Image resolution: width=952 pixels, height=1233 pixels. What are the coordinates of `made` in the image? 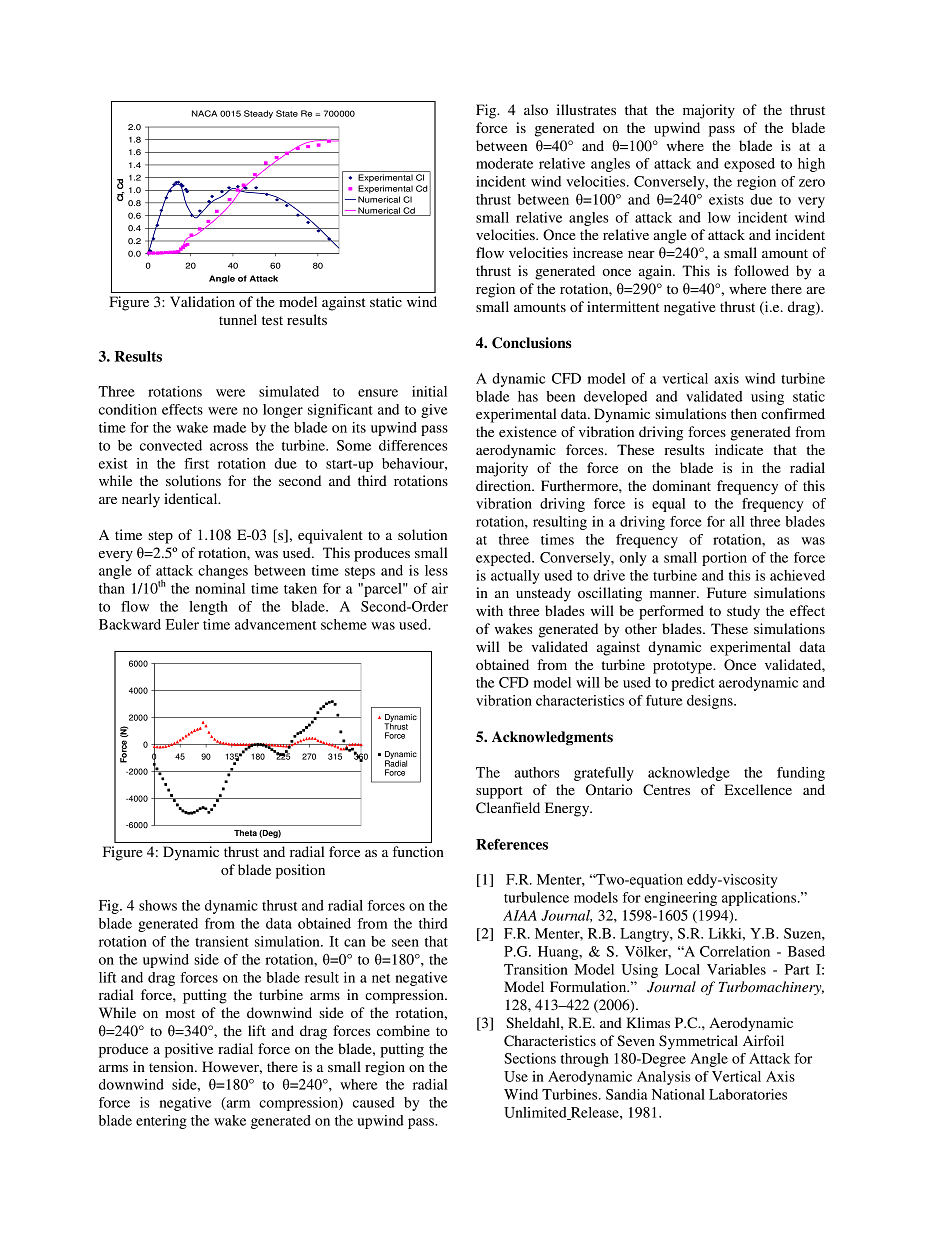 It's located at (229, 427).
